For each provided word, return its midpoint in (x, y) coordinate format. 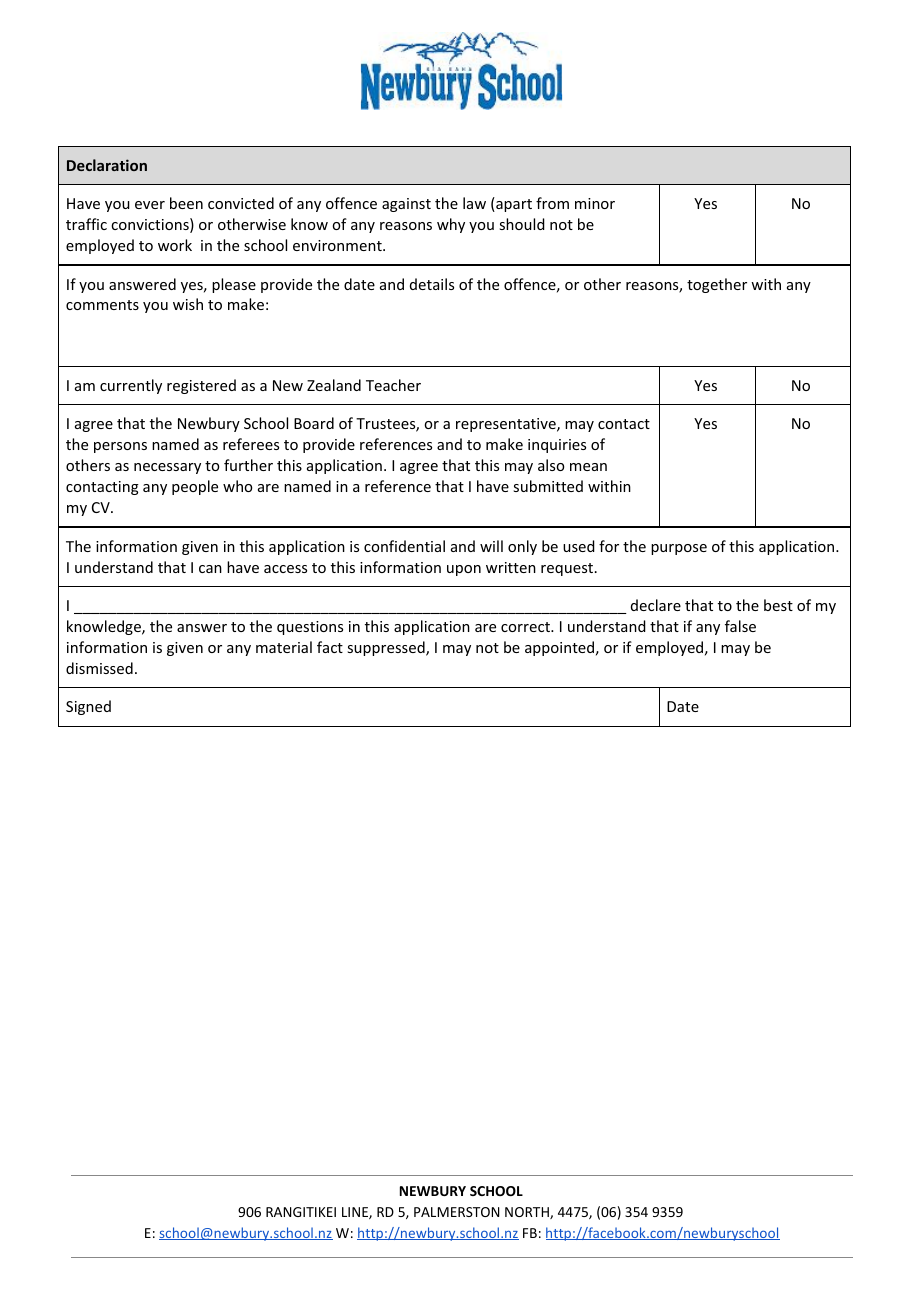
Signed (88, 707)
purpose (679, 549)
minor (595, 203)
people (195, 487)
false (740, 626)
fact (330, 647)
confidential (404, 546)
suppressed (387, 648)
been (186, 203)
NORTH (528, 1213)
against (406, 205)
